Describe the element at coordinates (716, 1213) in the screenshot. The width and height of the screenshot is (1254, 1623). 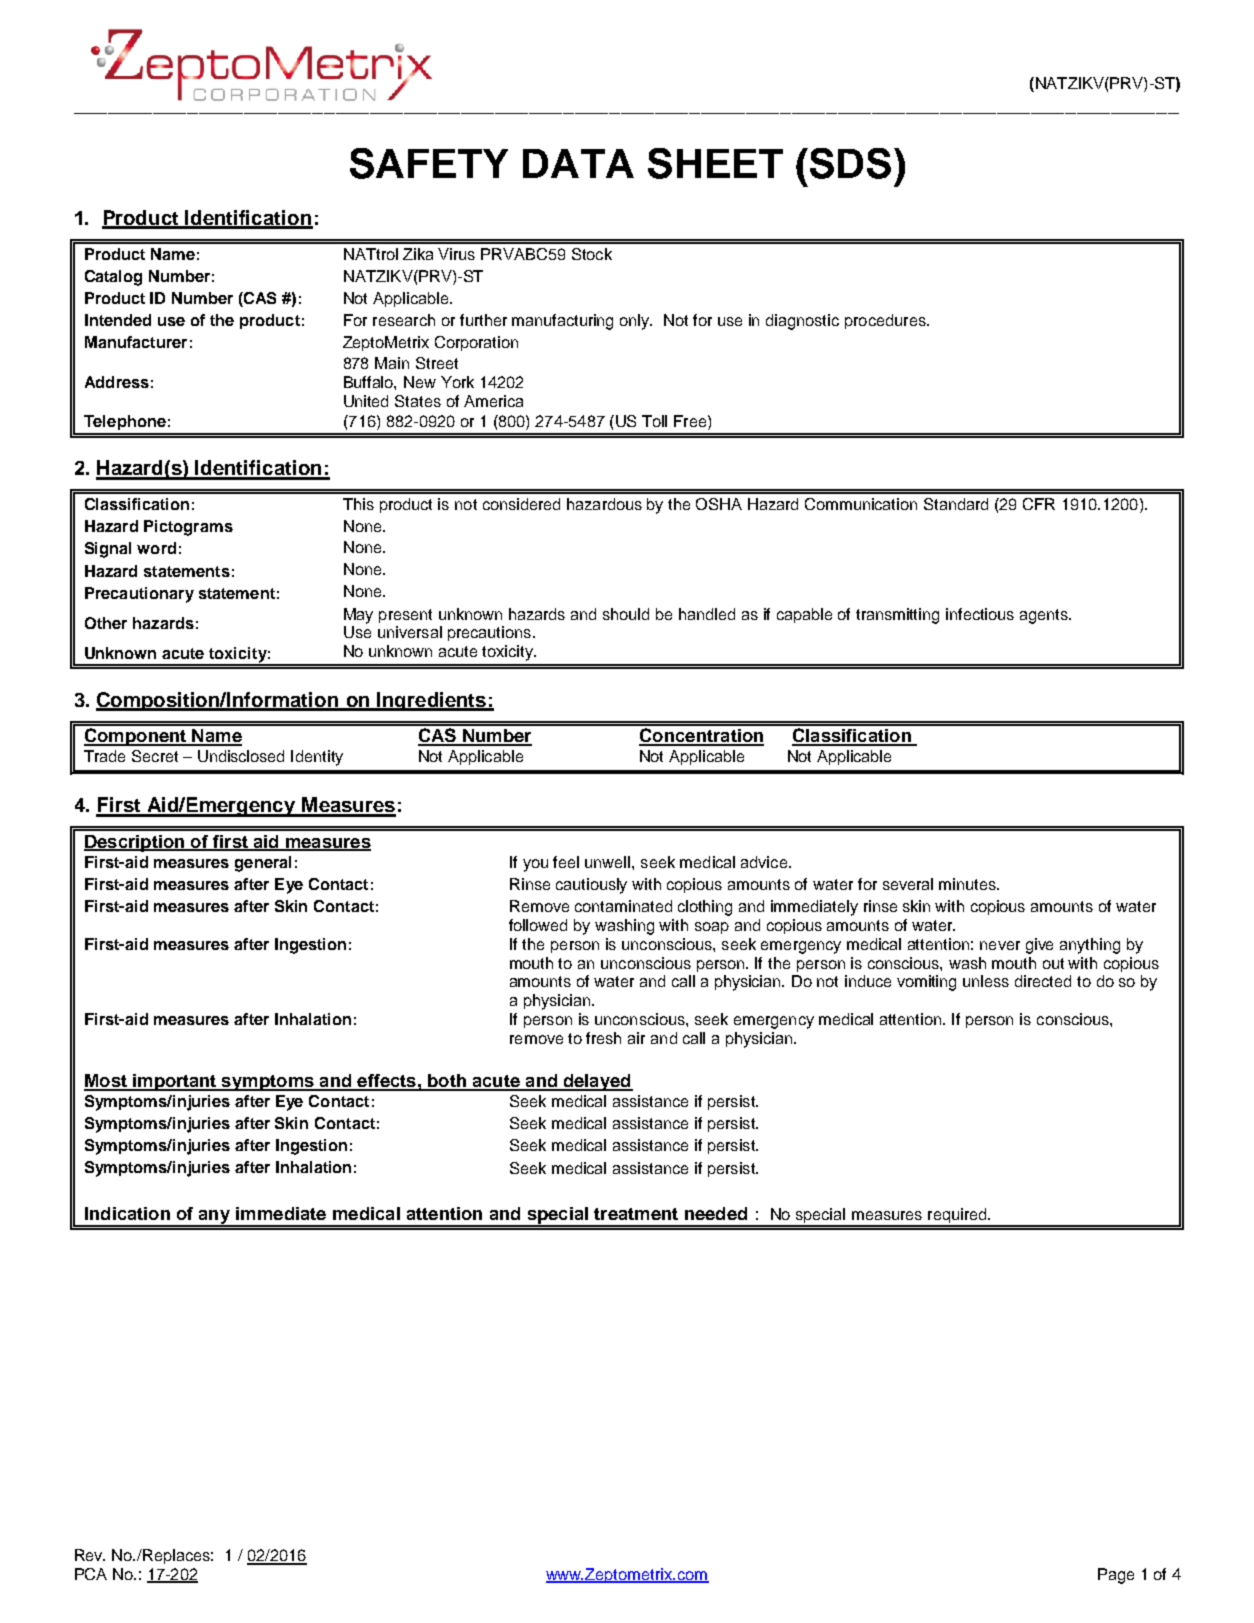
I see `needed` at that location.
